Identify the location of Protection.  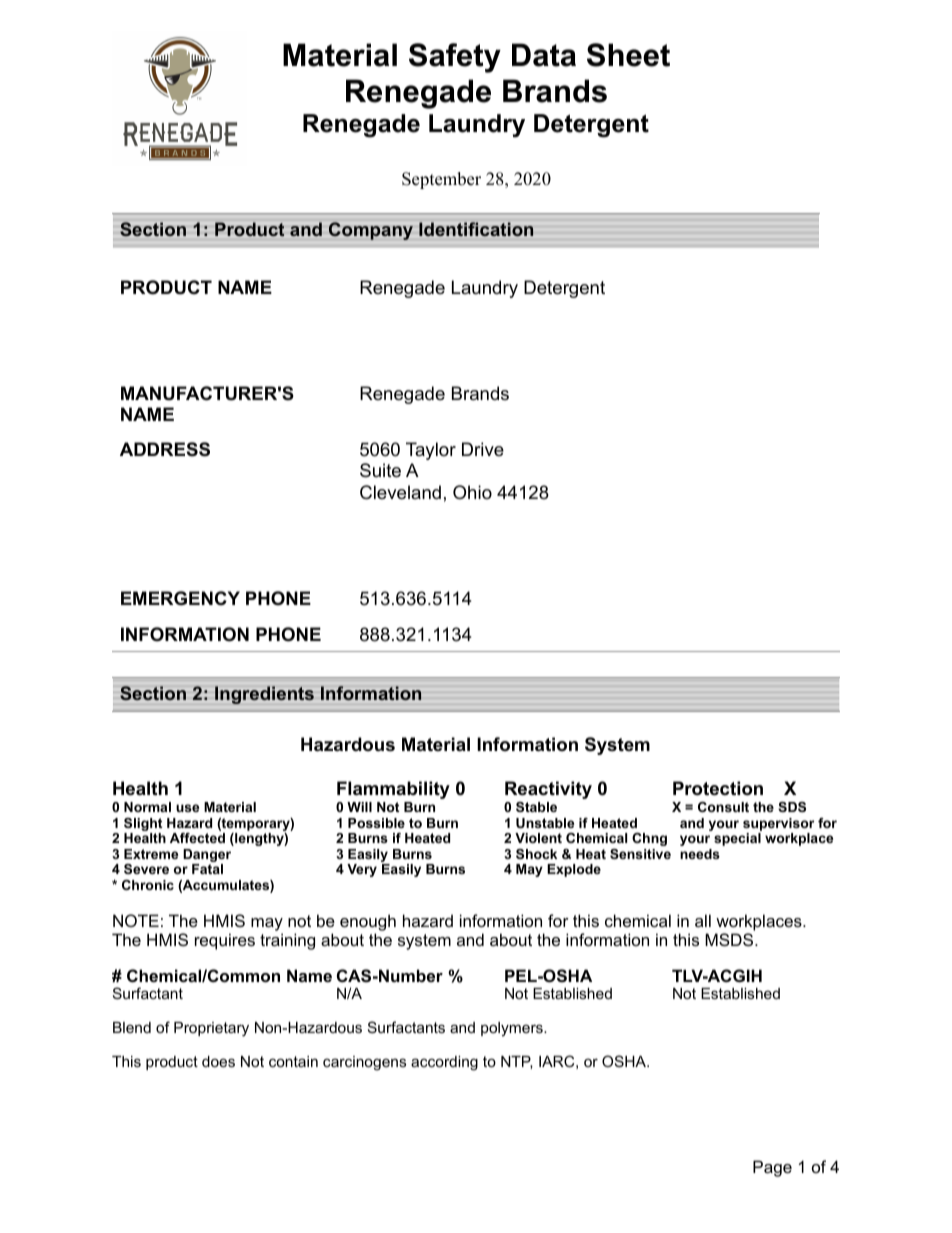
(718, 788).
